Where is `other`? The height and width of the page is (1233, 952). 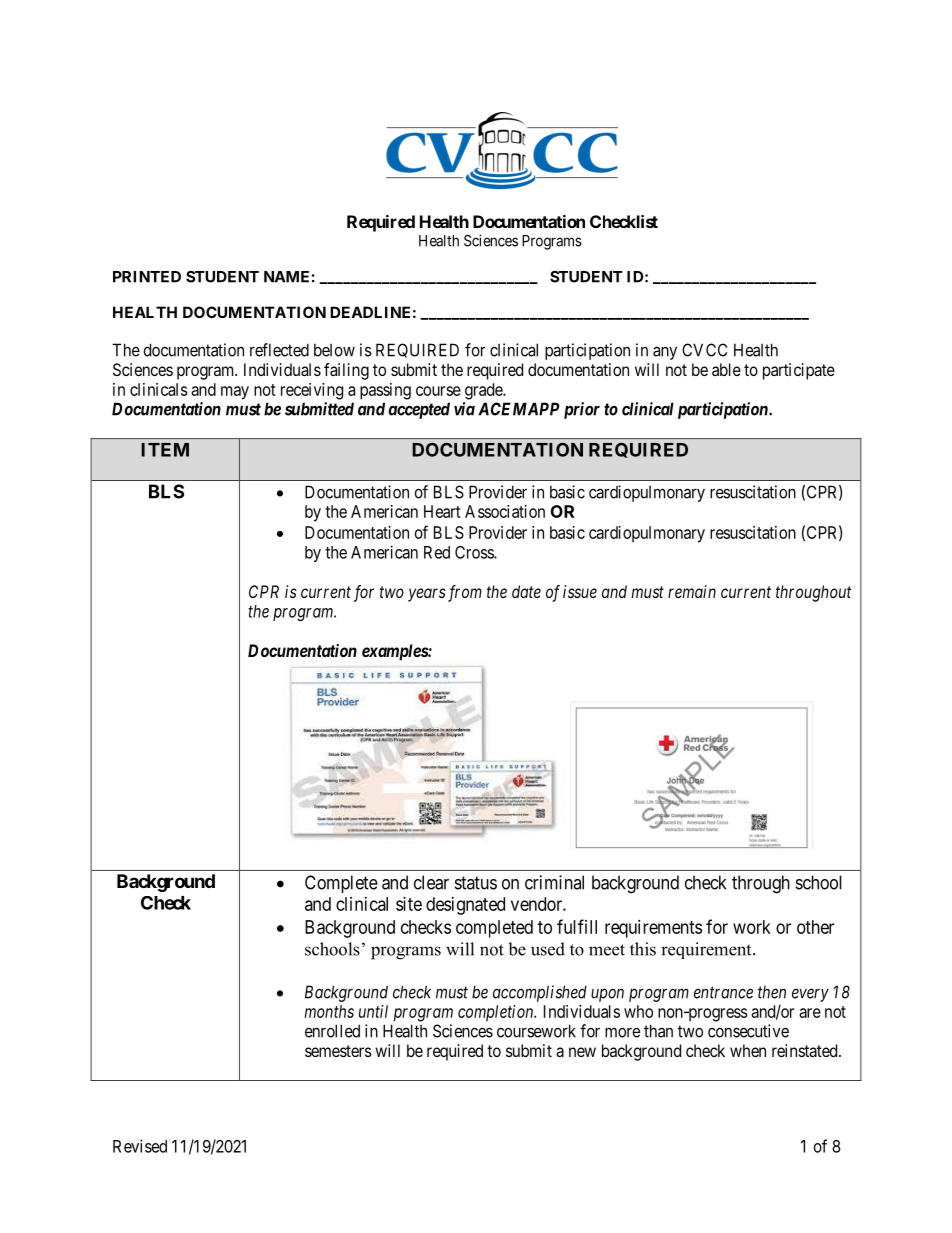
other is located at coordinates (815, 927).
